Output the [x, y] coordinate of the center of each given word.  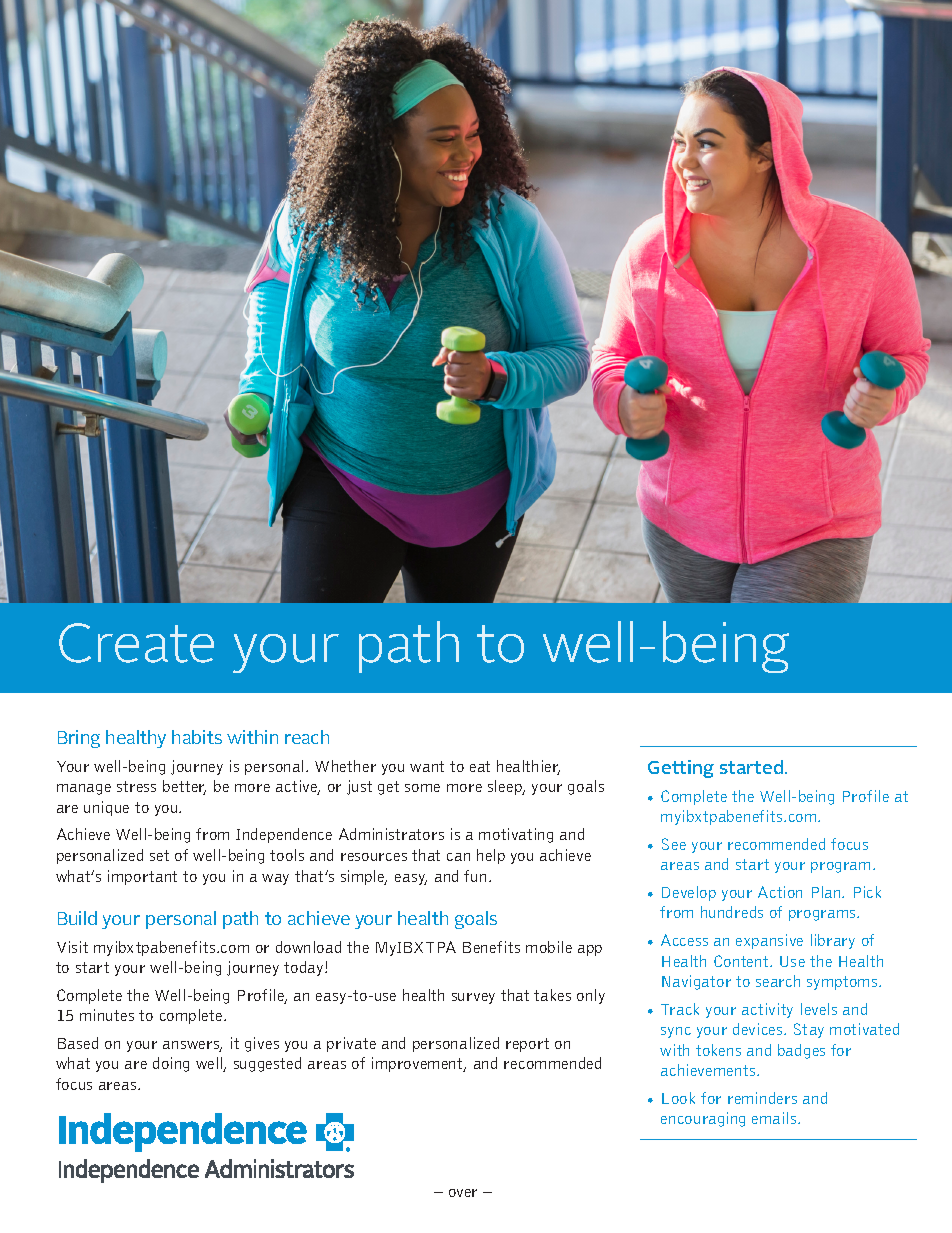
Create [136, 643]
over [463, 1193]
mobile [549, 947]
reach [307, 737]
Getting [681, 769]
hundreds [732, 912]
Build [77, 918]
